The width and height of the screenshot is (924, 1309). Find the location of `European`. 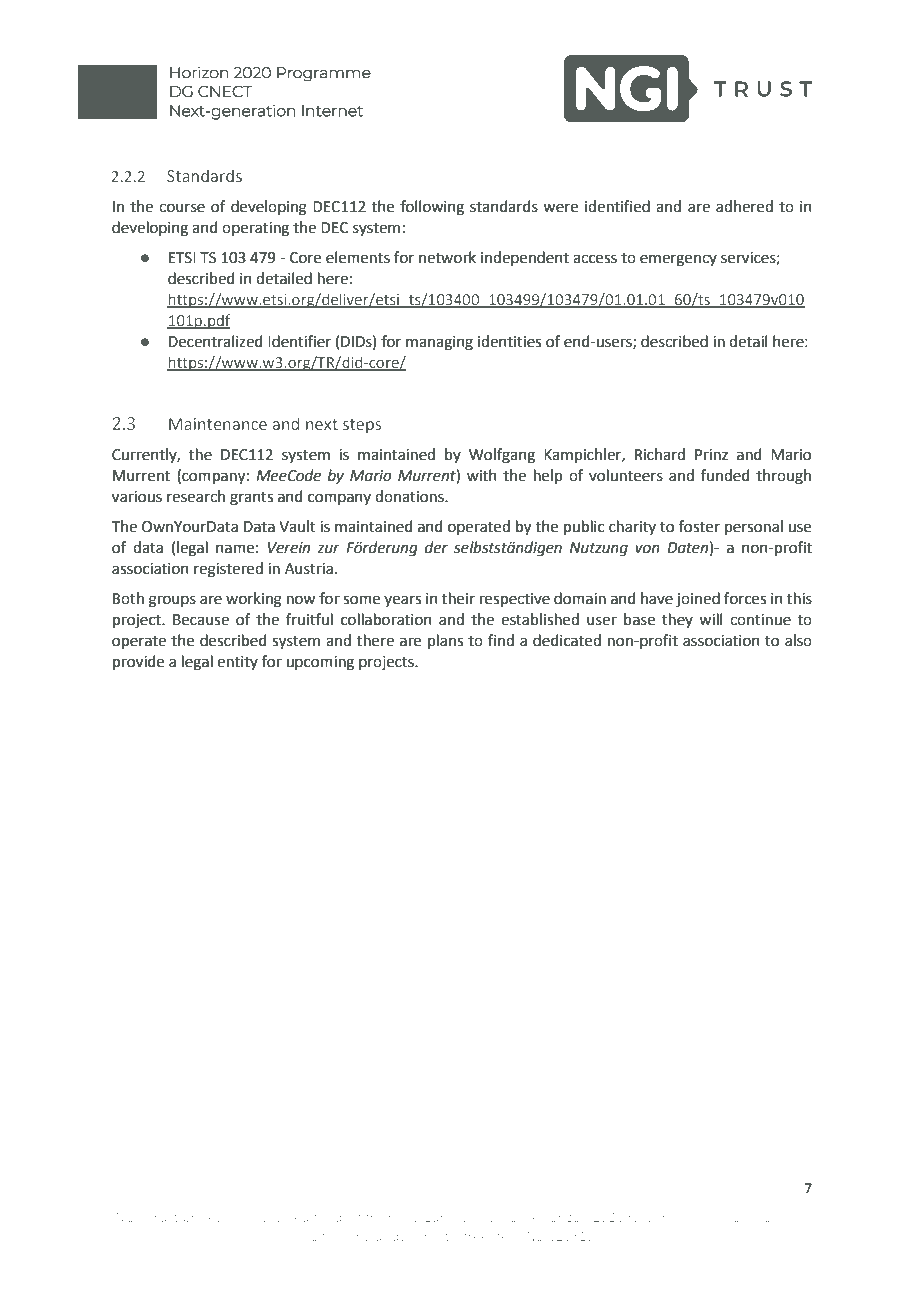

European is located at coordinates (454, 1218).
